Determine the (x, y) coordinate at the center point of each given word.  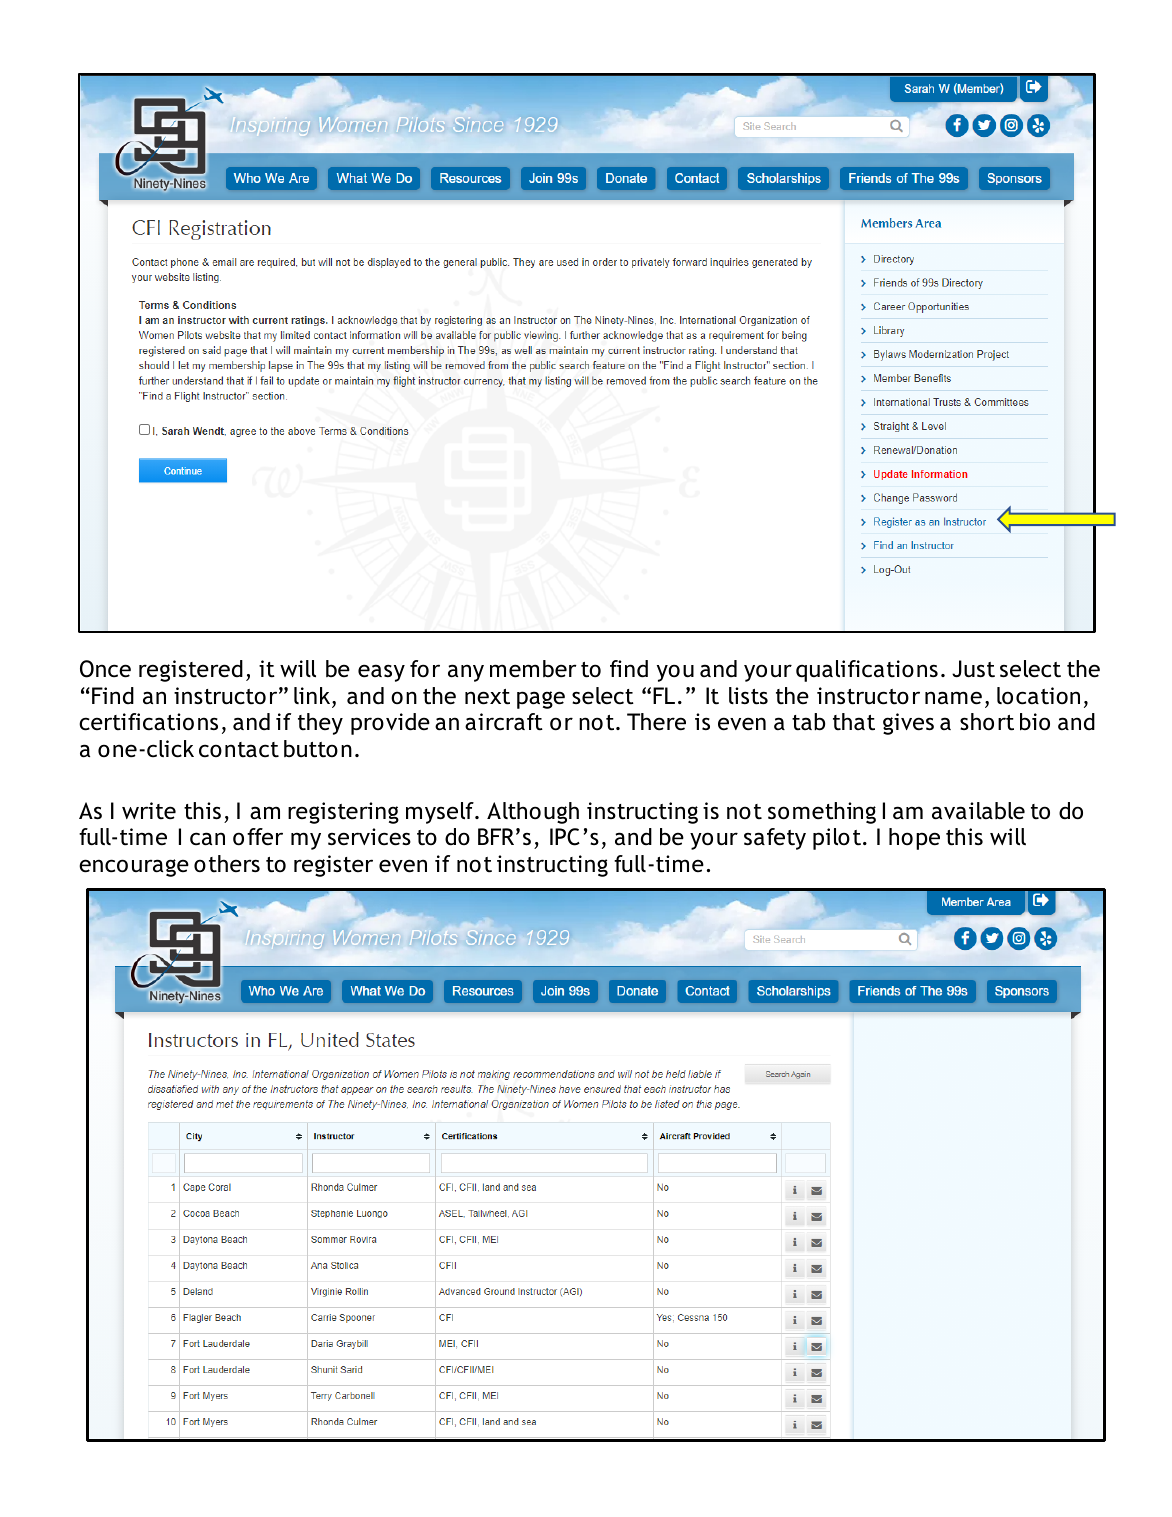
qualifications (867, 671)
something (822, 813)
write (149, 811)
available (978, 811)
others (227, 864)
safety (775, 839)
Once (105, 669)
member (533, 668)
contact (239, 750)
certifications (148, 722)
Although (533, 813)
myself (441, 813)
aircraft (504, 722)
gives (908, 724)
